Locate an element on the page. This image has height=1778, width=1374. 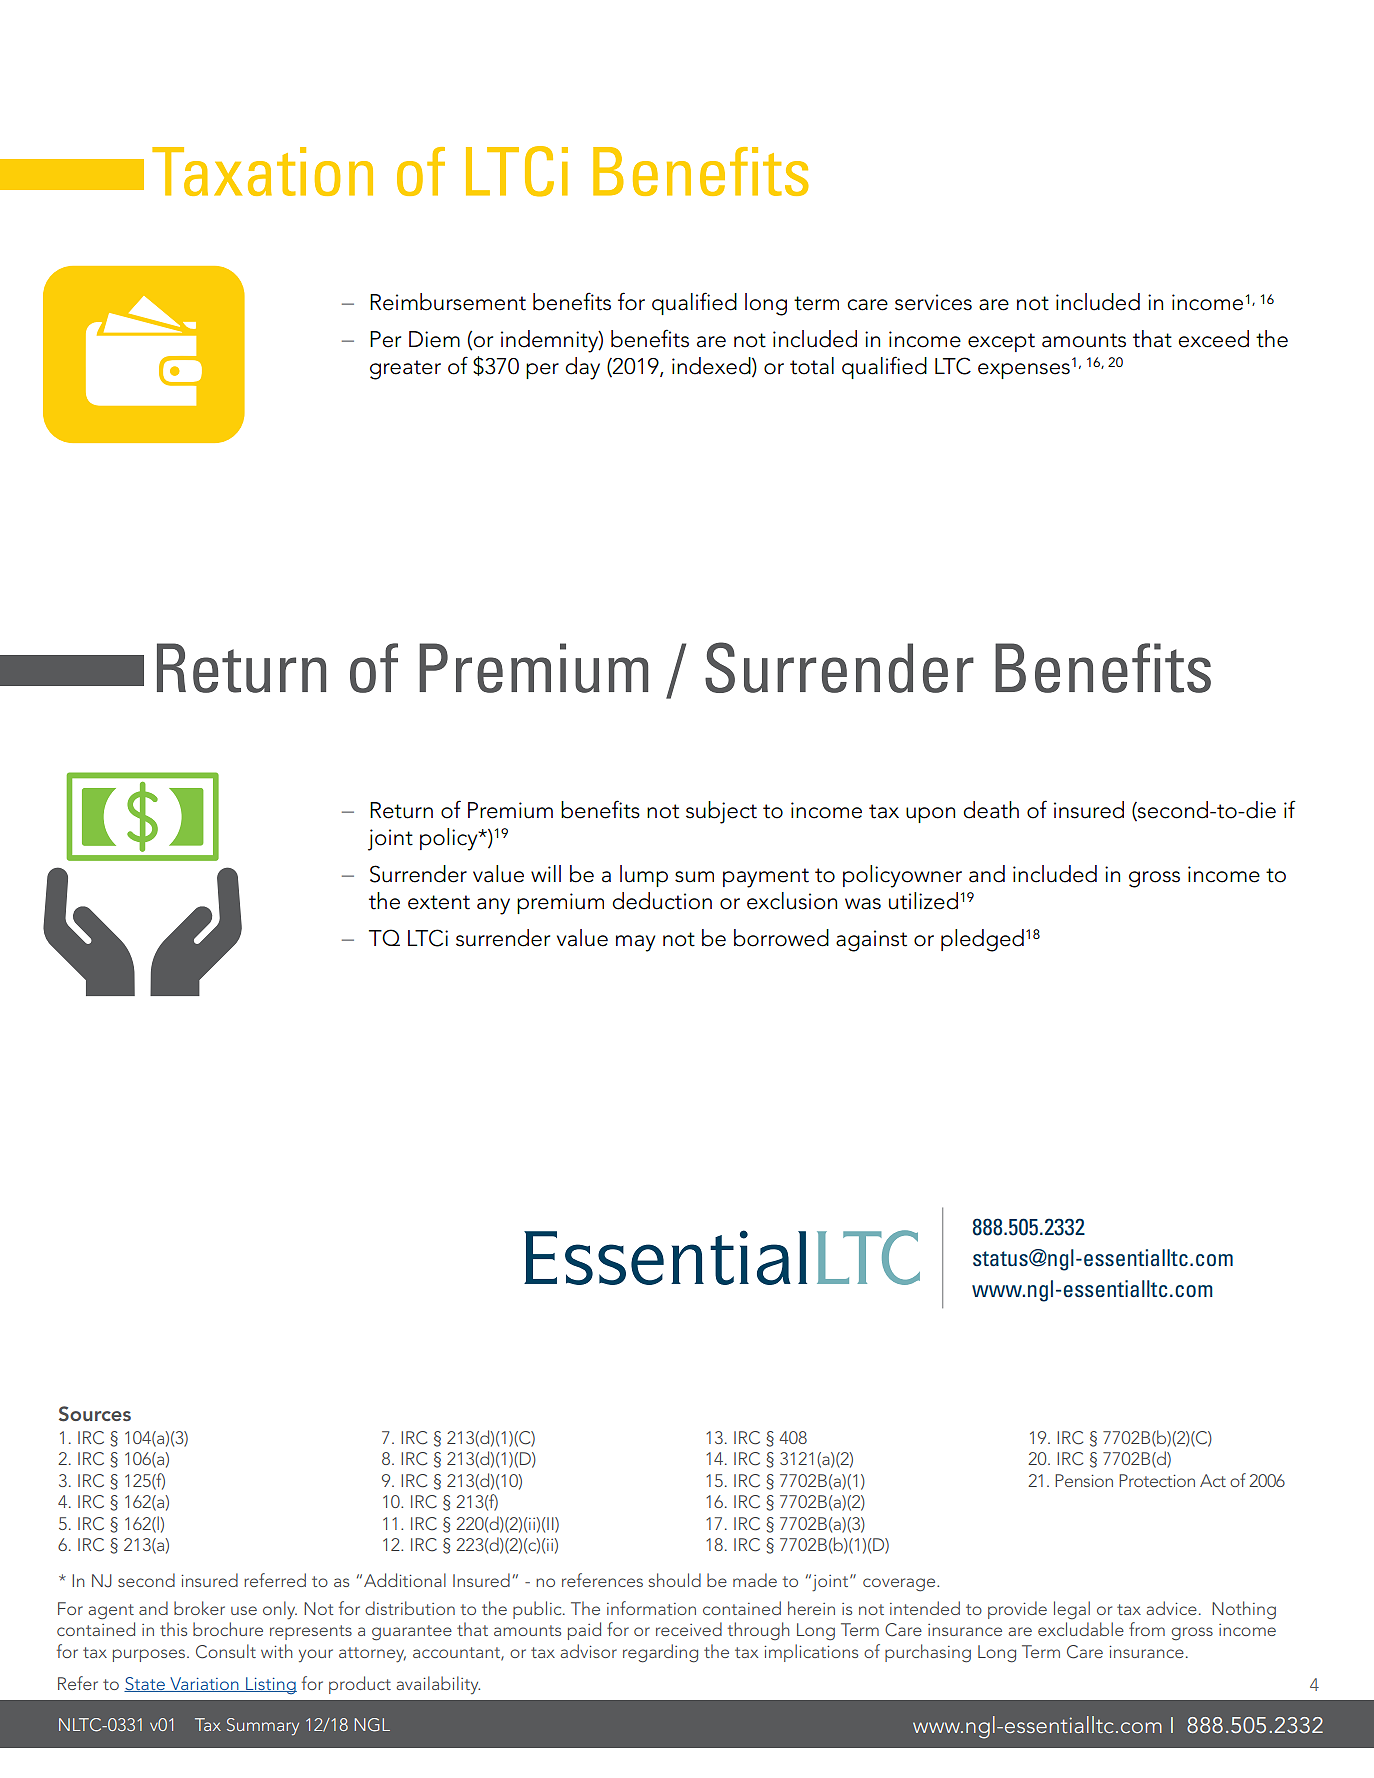
against is located at coordinates (871, 941).
